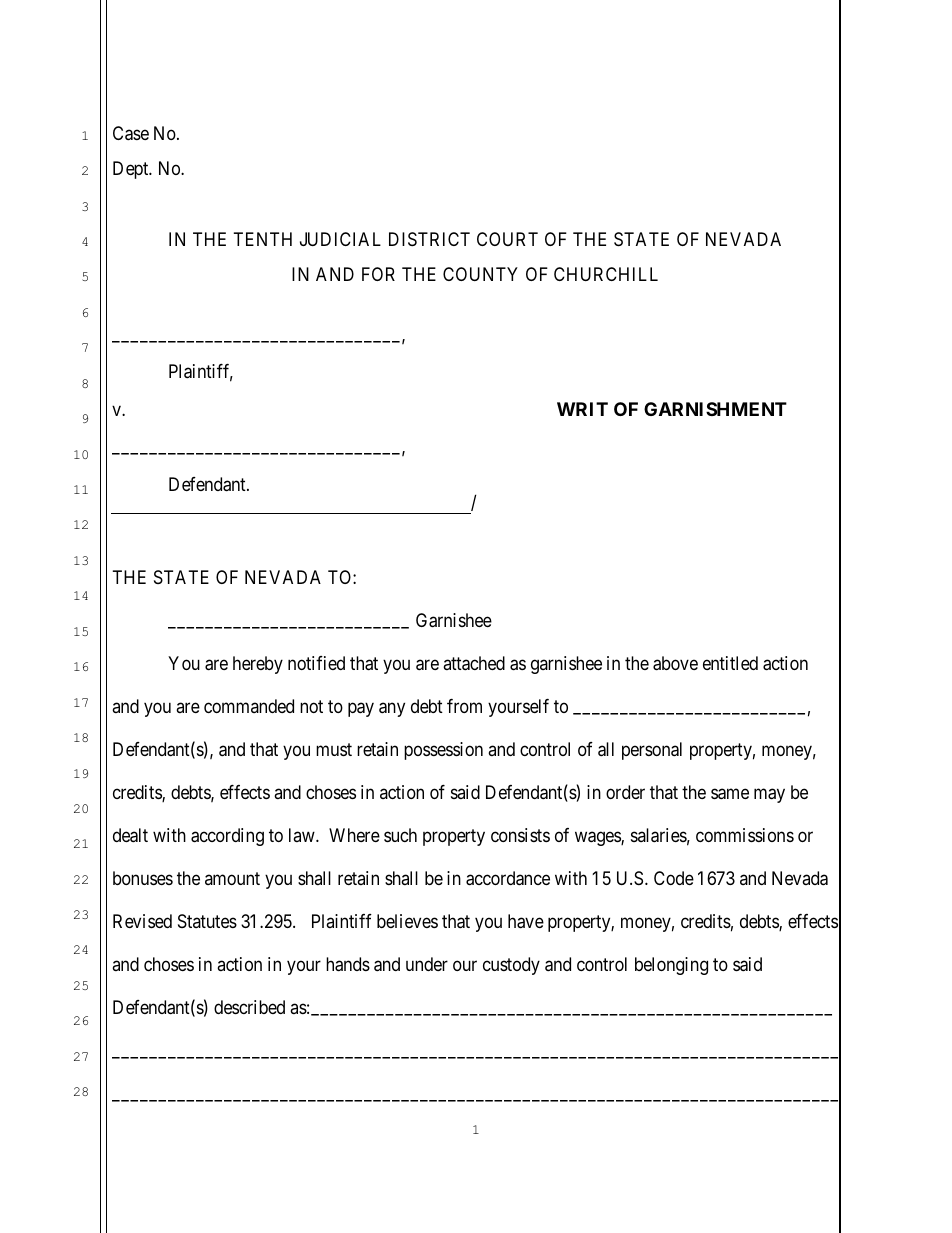 This screenshot has width=952, height=1233. I want to click on commanded, so click(249, 706).
